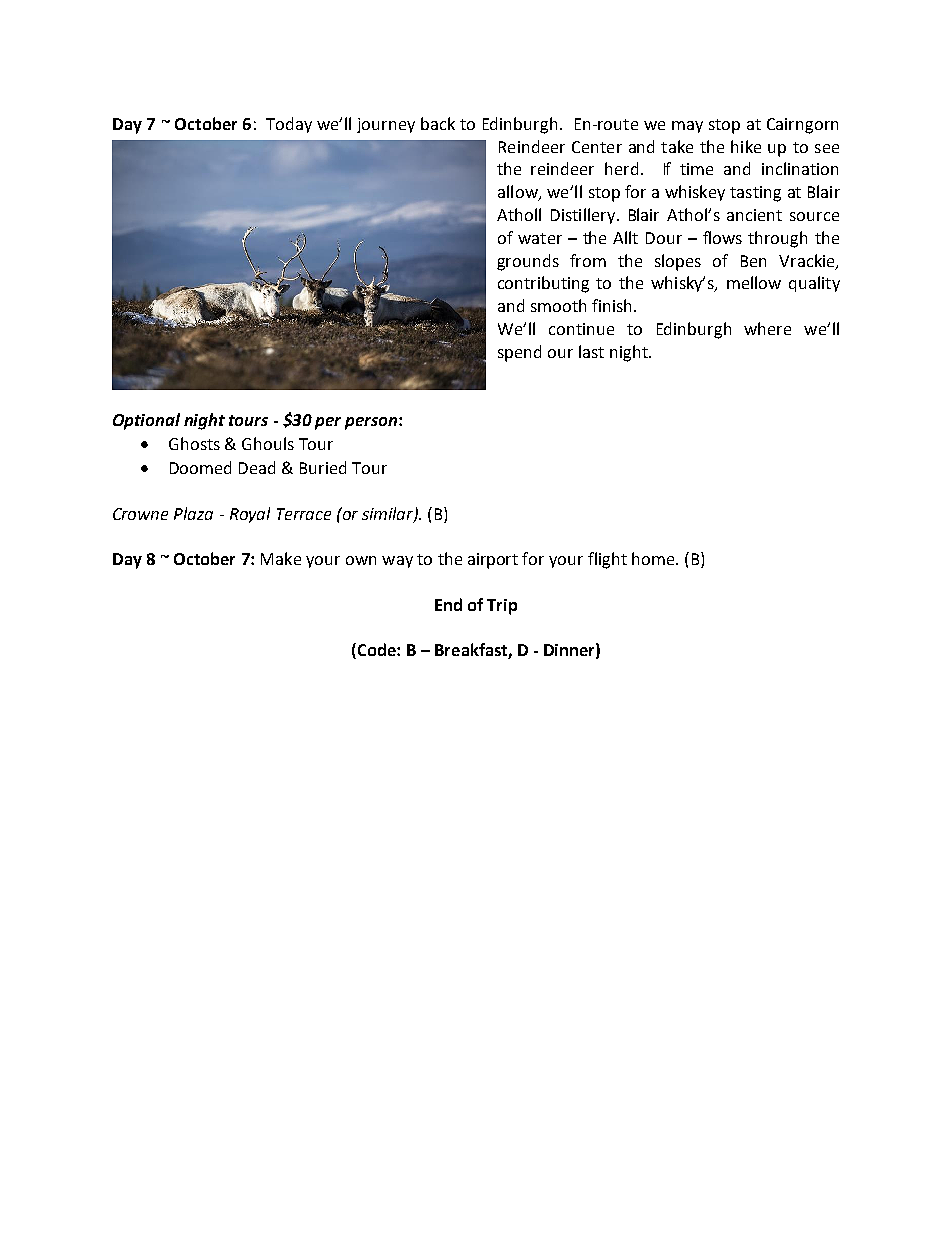  I want to click on smooth, so click(558, 305).
